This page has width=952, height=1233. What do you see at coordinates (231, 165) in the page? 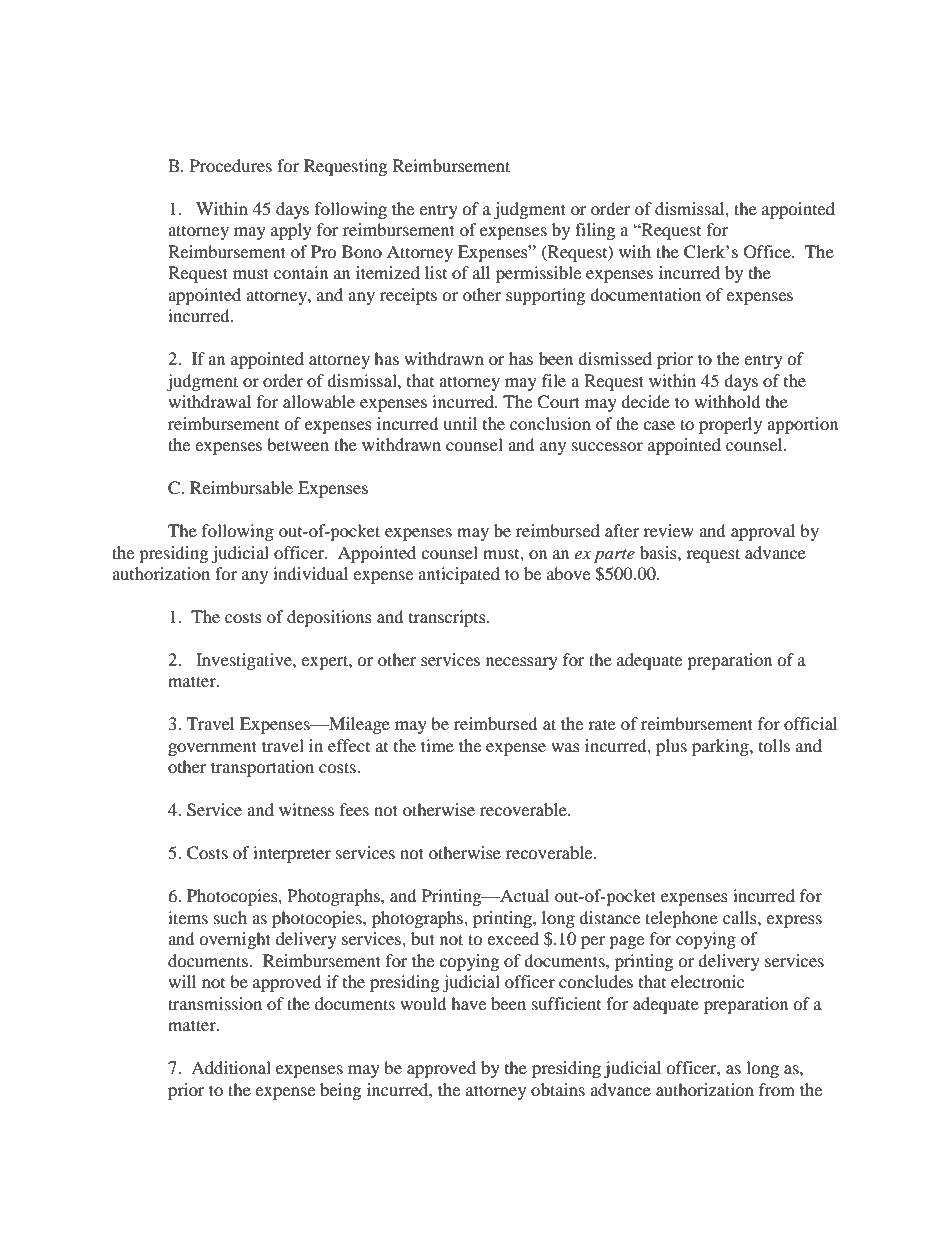
I see `Procedures` at bounding box center [231, 165].
